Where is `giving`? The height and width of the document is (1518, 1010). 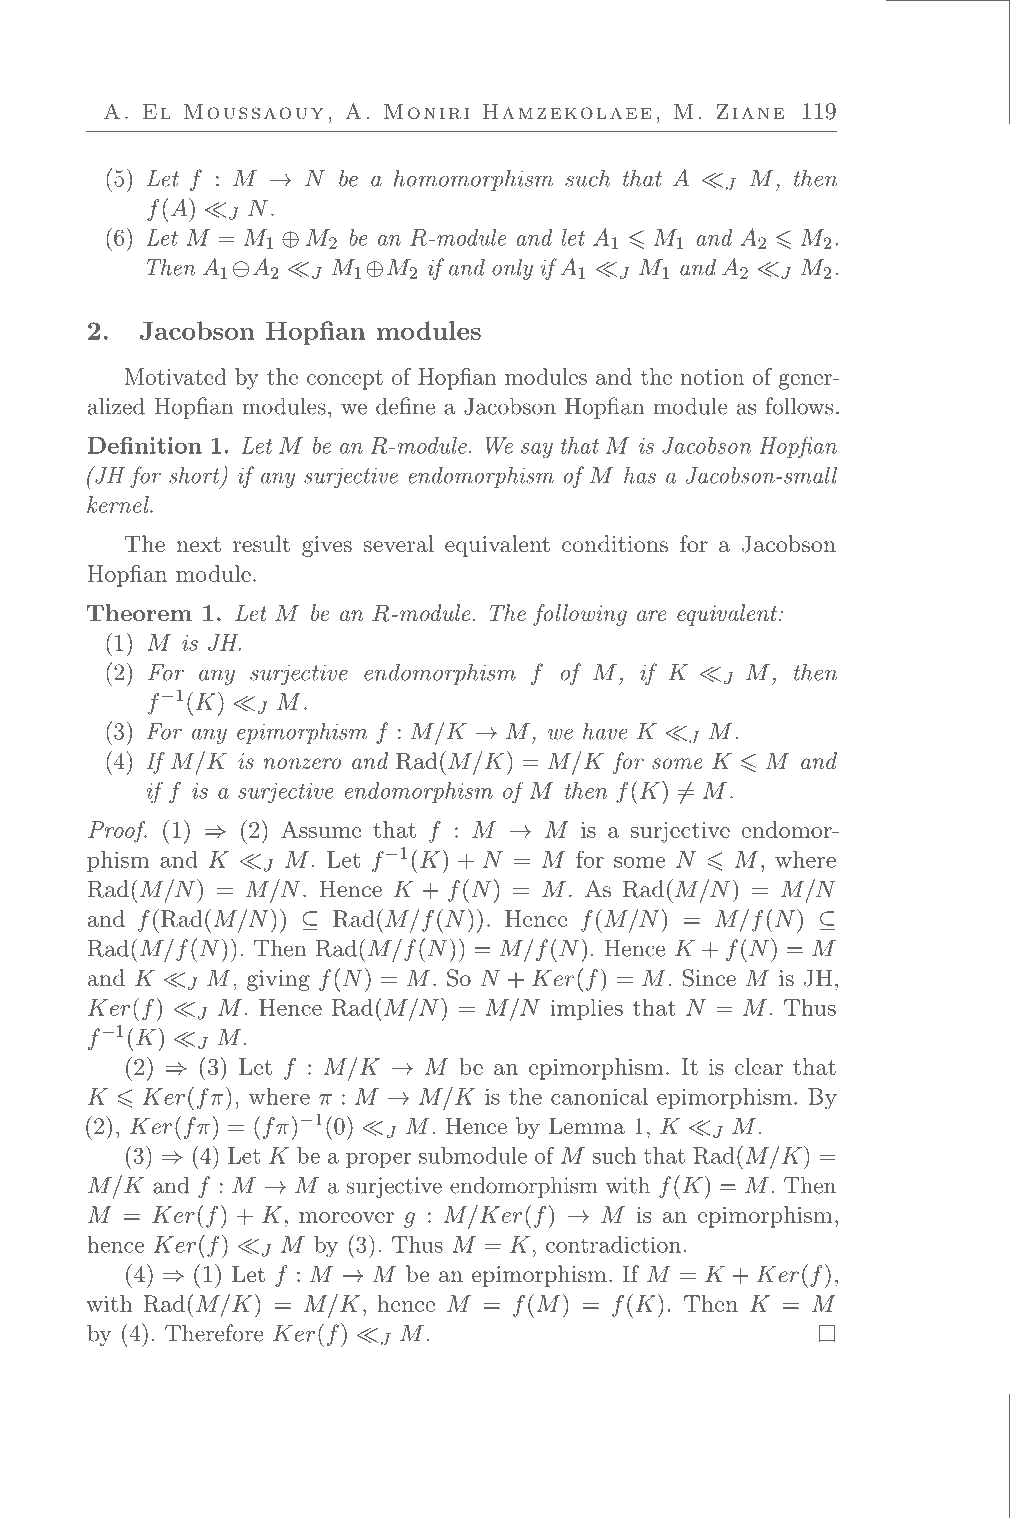
giving is located at coordinates (278, 980).
